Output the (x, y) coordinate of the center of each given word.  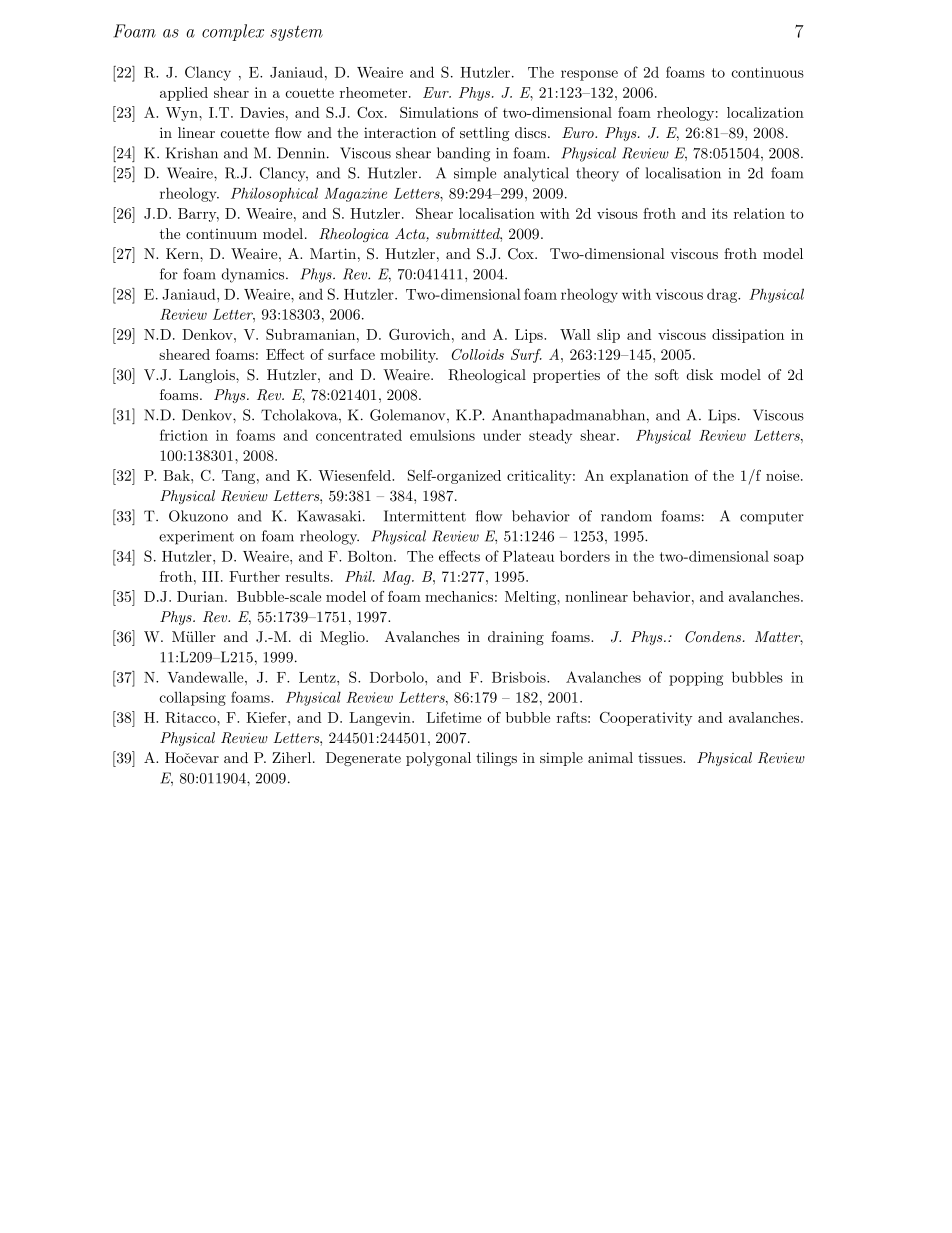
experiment (196, 538)
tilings (496, 759)
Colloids (478, 354)
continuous (768, 72)
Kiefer (267, 717)
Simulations (439, 112)
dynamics (254, 275)
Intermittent (425, 516)
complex (233, 32)
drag (723, 296)
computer (772, 518)
